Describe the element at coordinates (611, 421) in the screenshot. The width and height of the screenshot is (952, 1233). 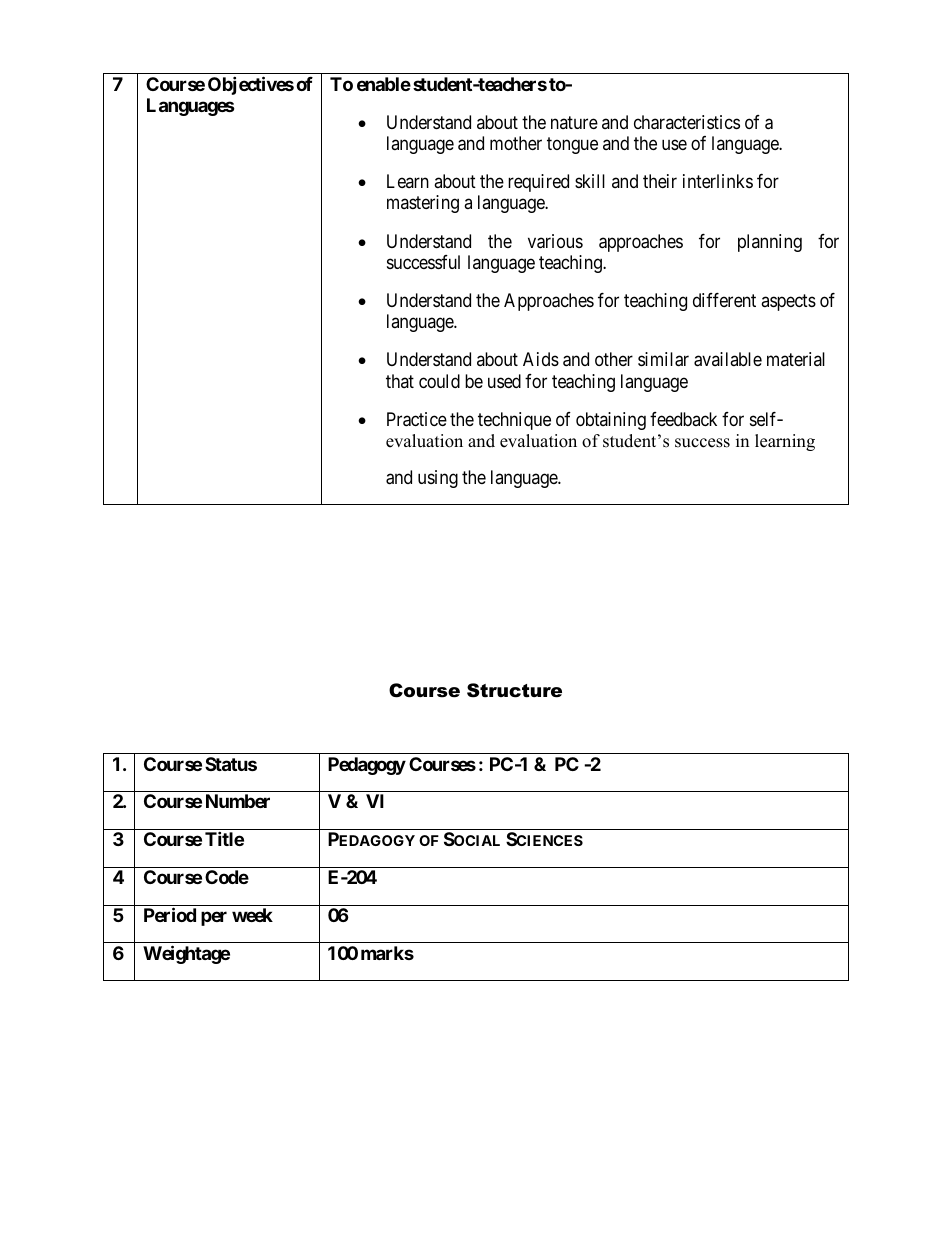
I see `obtaining` at that location.
